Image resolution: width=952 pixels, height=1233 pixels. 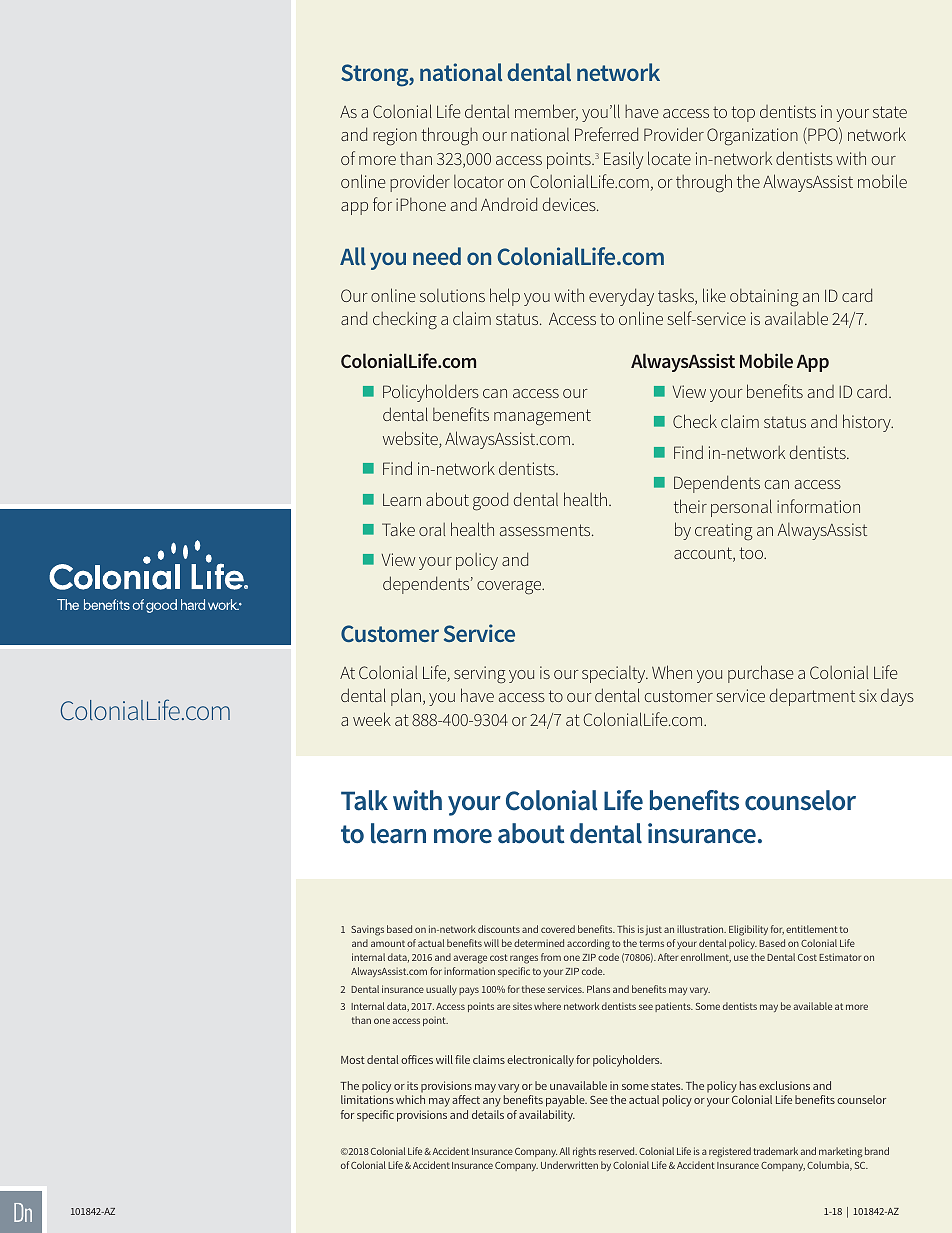 I want to click on reserved, so click(x=618, y=1151).
